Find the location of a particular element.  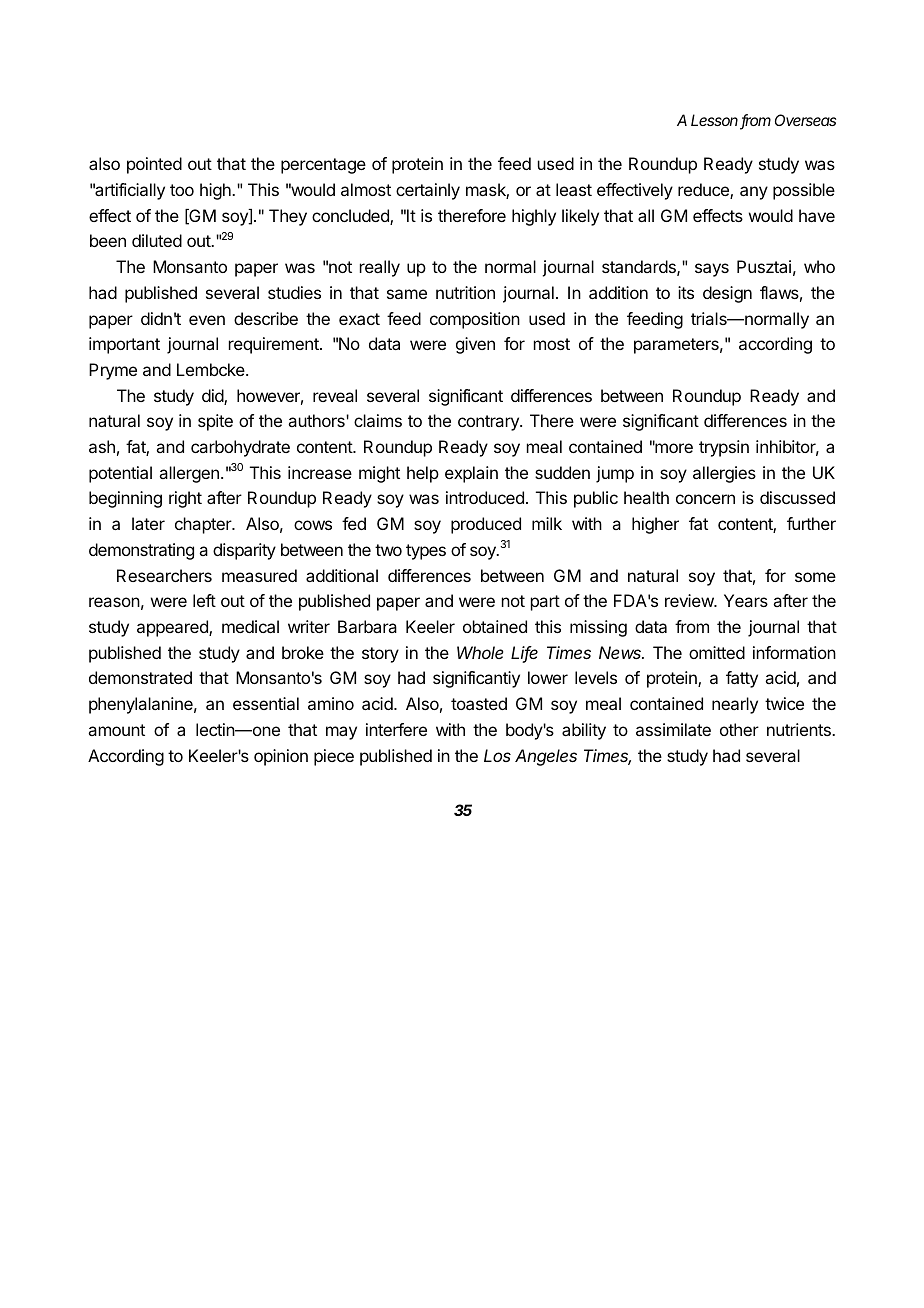

pointed is located at coordinates (154, 165).
